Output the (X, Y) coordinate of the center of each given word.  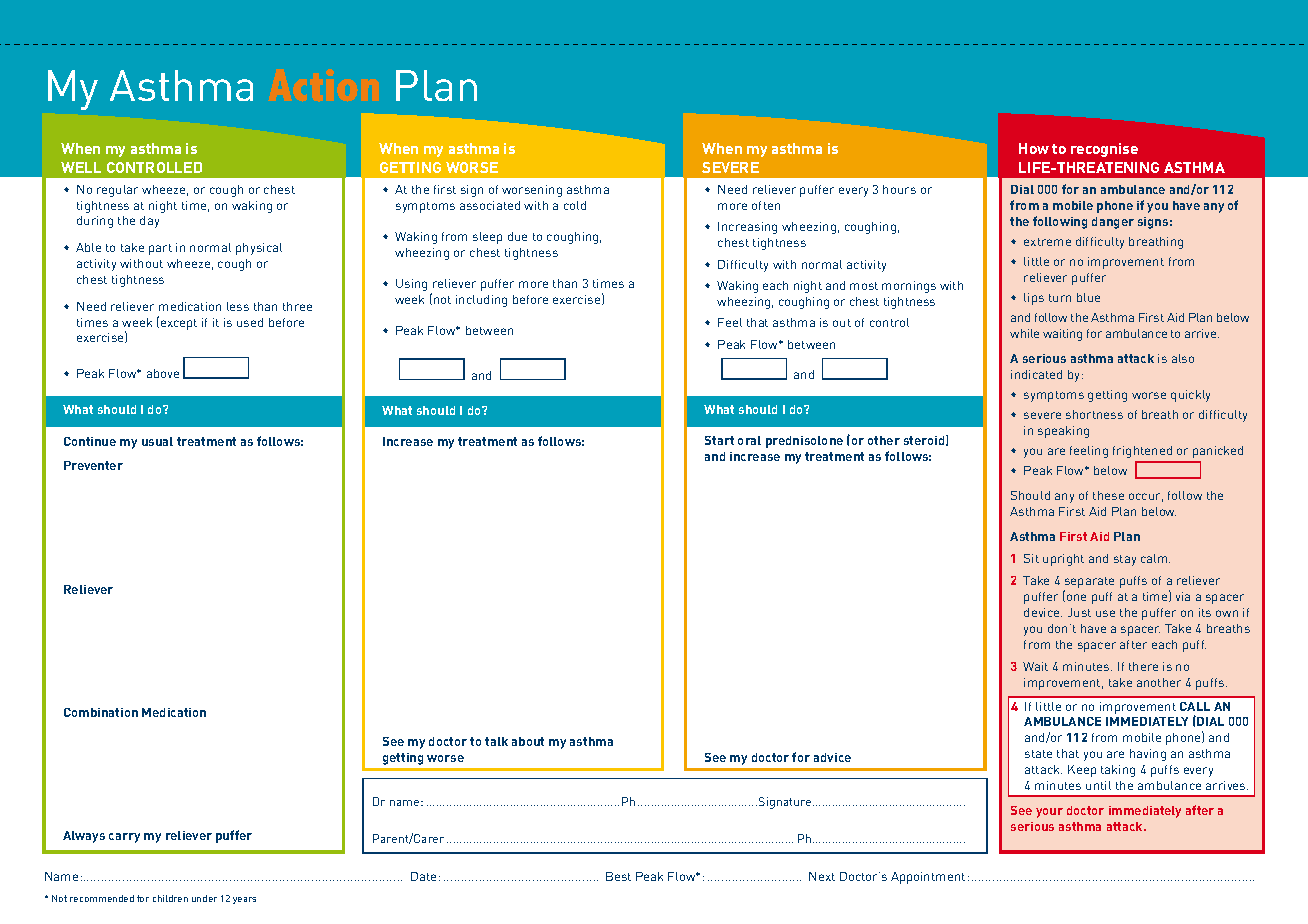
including (481, 301)
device (1043, 612)
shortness (1094, 414)
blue (1088, 297)
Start (719, 440)
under (204, 898)
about (528, 741)
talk (496, 741)
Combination (101, 712)
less (238, 306)
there (1143, 666)
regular (117, 191)
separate (1089, 584)
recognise (1104, 150)
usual (157, 441)
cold (575, 205)
